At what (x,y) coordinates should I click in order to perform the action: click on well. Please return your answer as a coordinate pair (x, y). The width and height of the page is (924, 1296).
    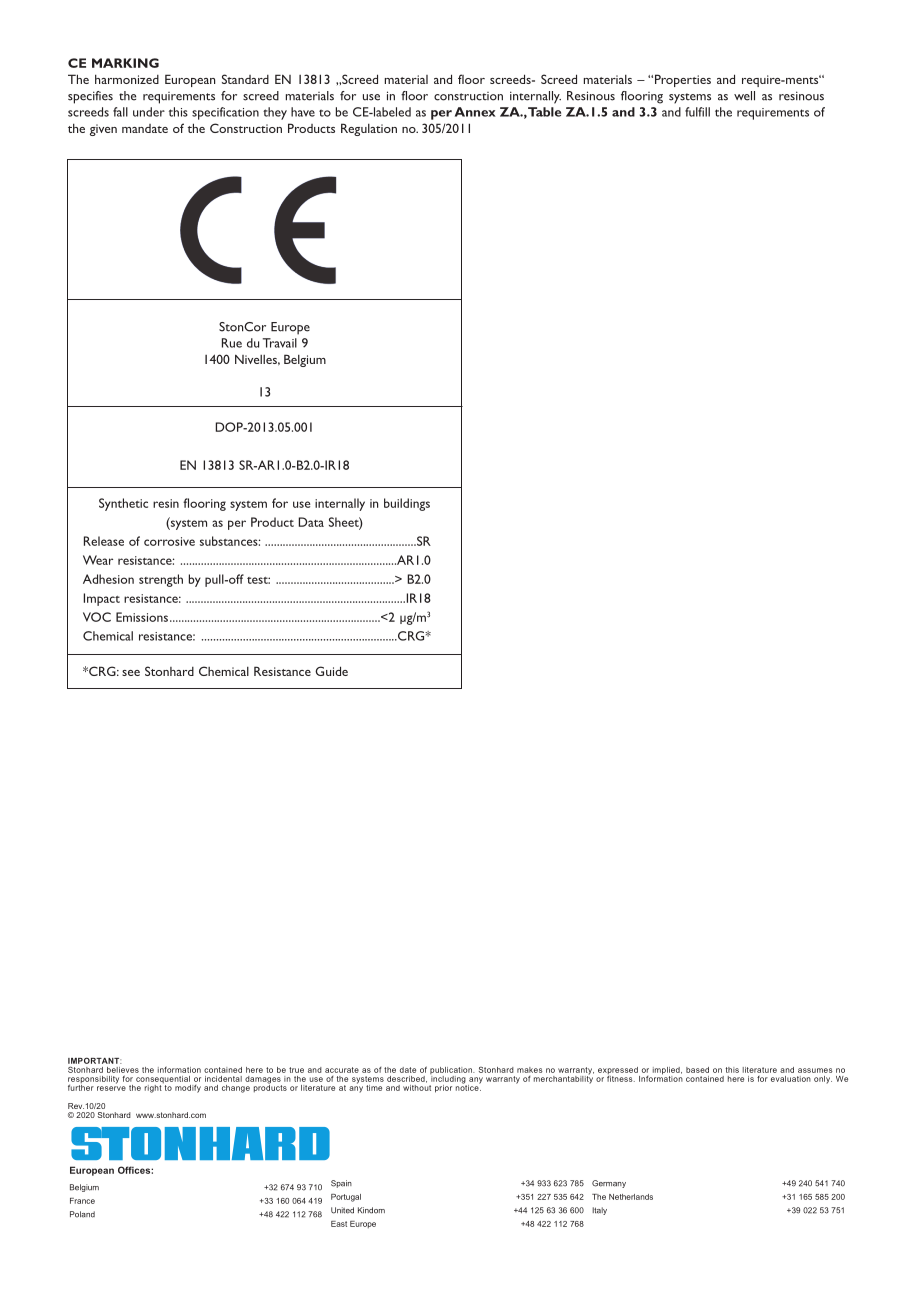
    Looking at the image, I should click on (744, 96).
